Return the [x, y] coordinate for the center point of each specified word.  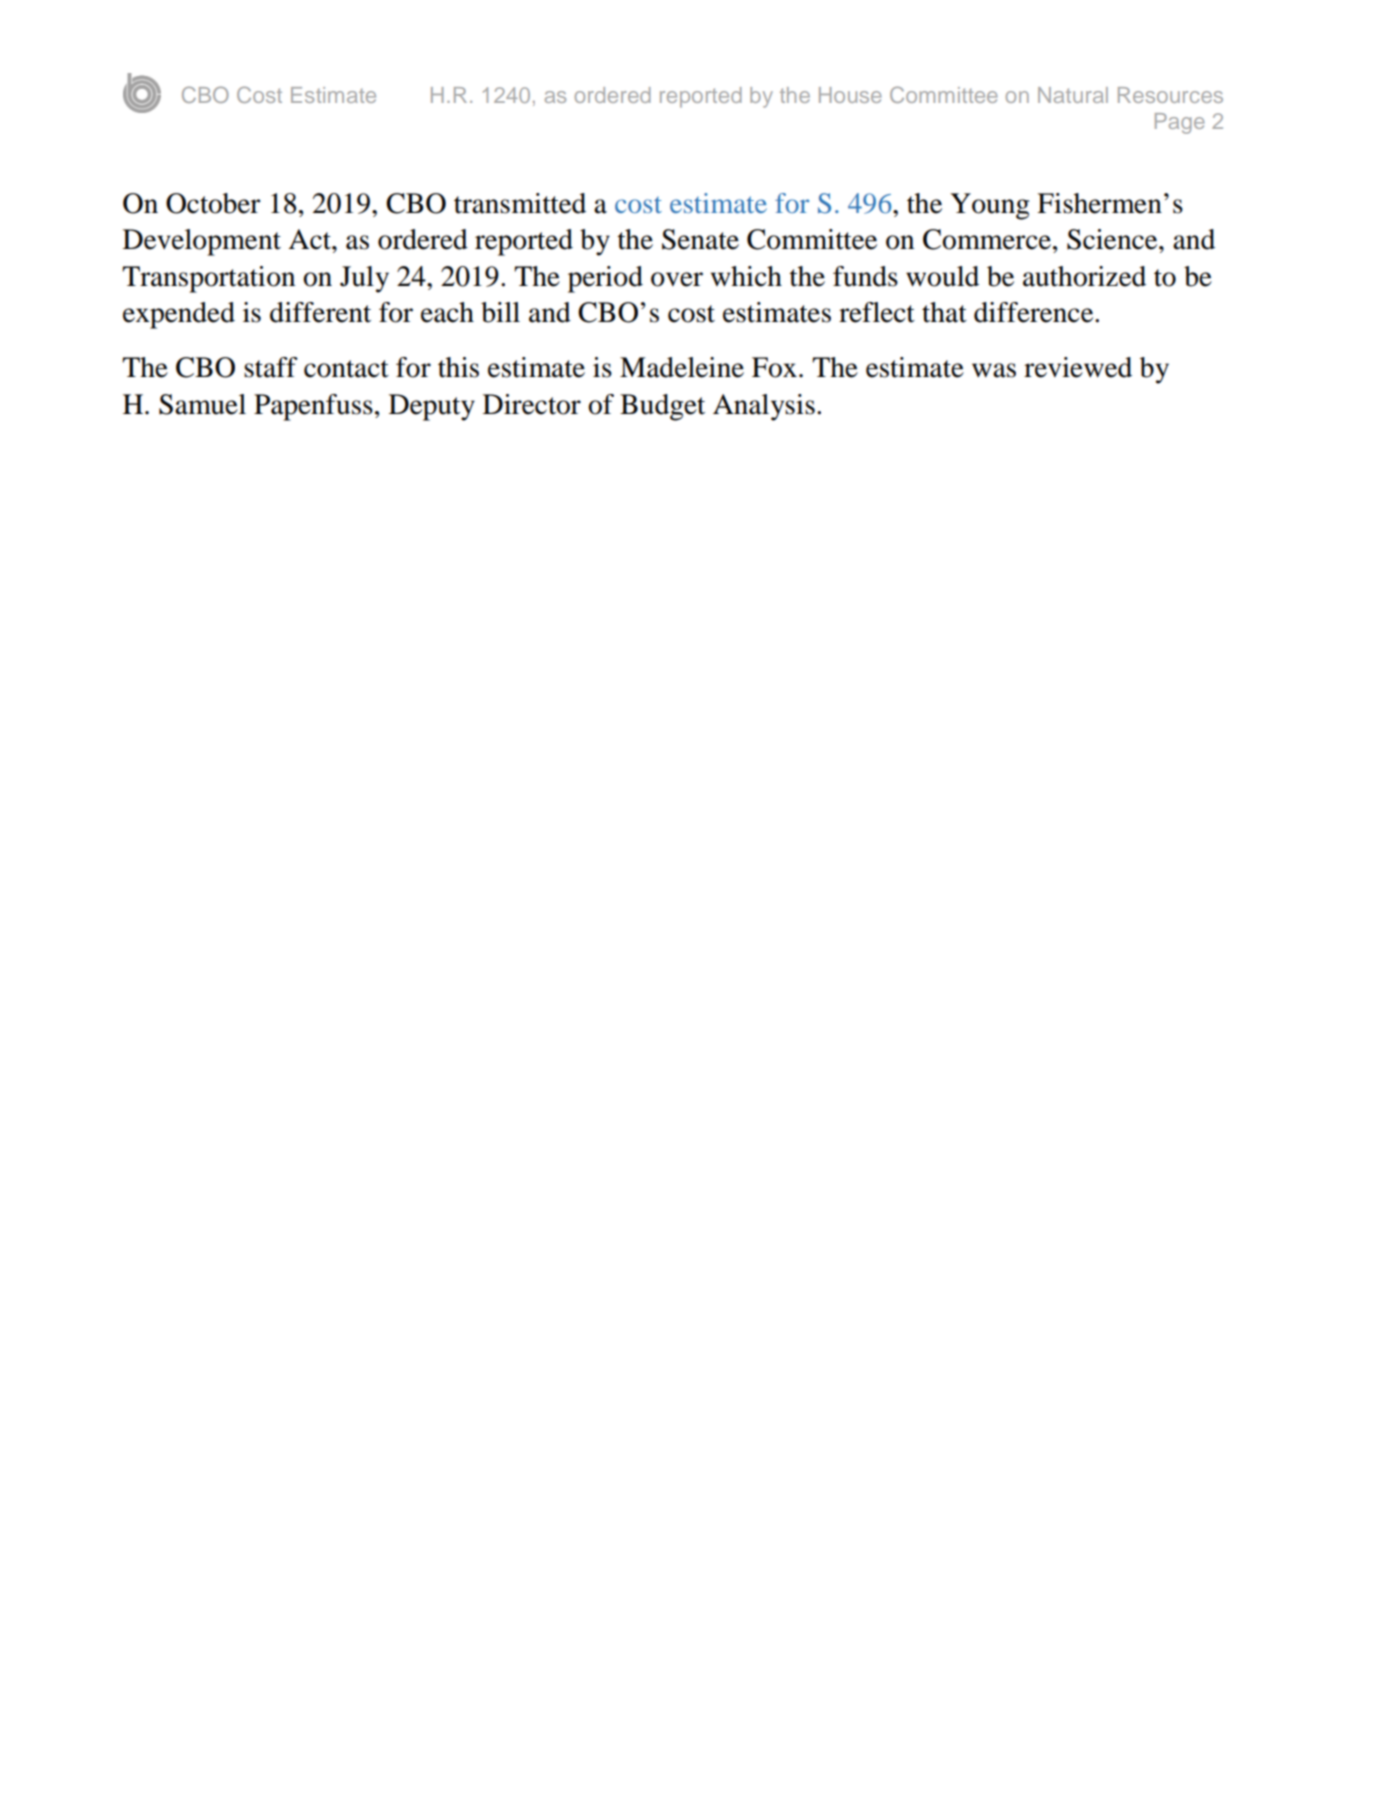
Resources [1170, 95]
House [850, 95]
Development [202, 242]
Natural [1073, 95]
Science [1113, 239]
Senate [700, 239]
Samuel [202, 404]
